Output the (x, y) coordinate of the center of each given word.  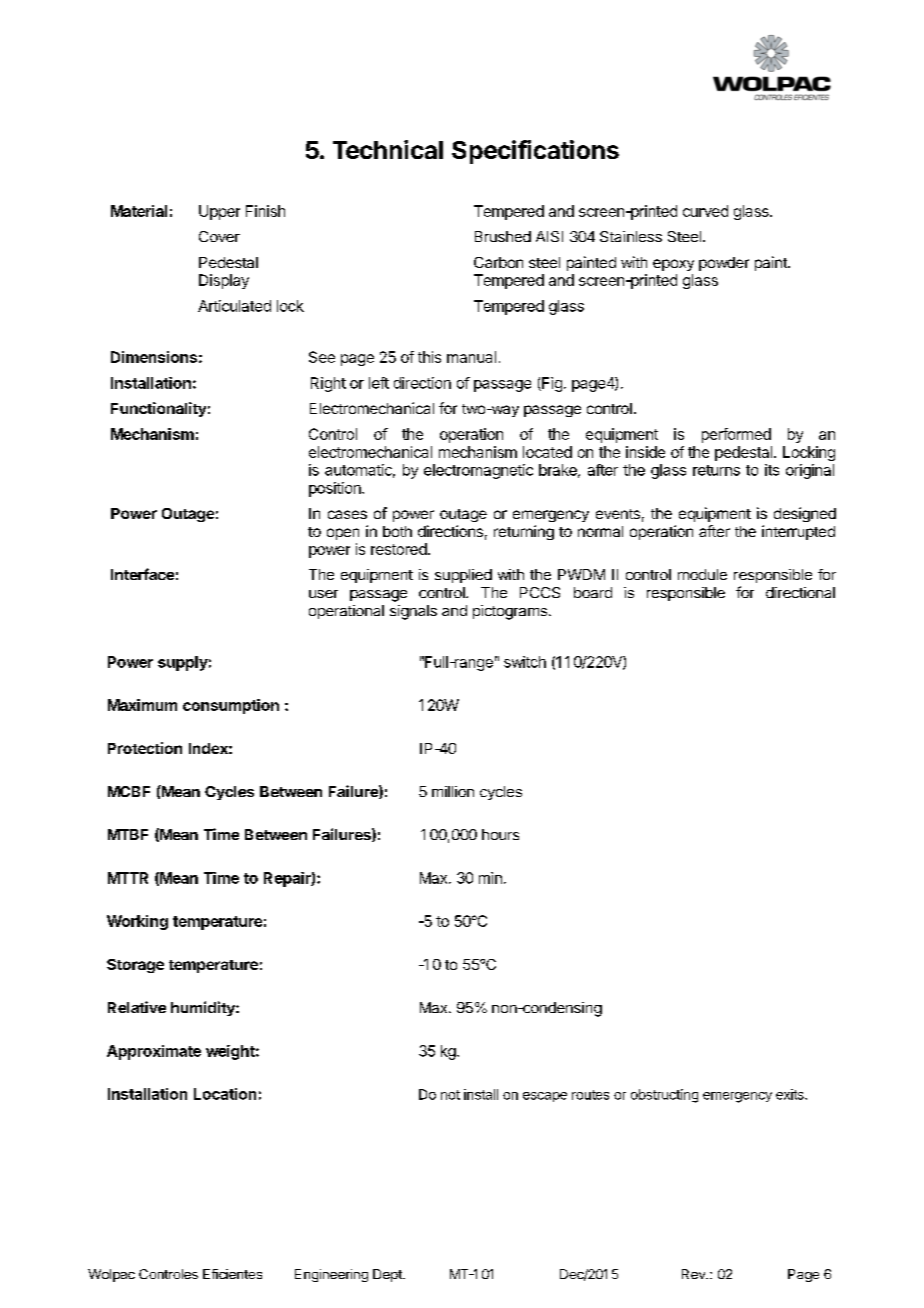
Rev (695, 1274)
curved (705, 211)
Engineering (331, 1275)
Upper (219, 212)
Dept (388, 1275)
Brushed (503, 236)
